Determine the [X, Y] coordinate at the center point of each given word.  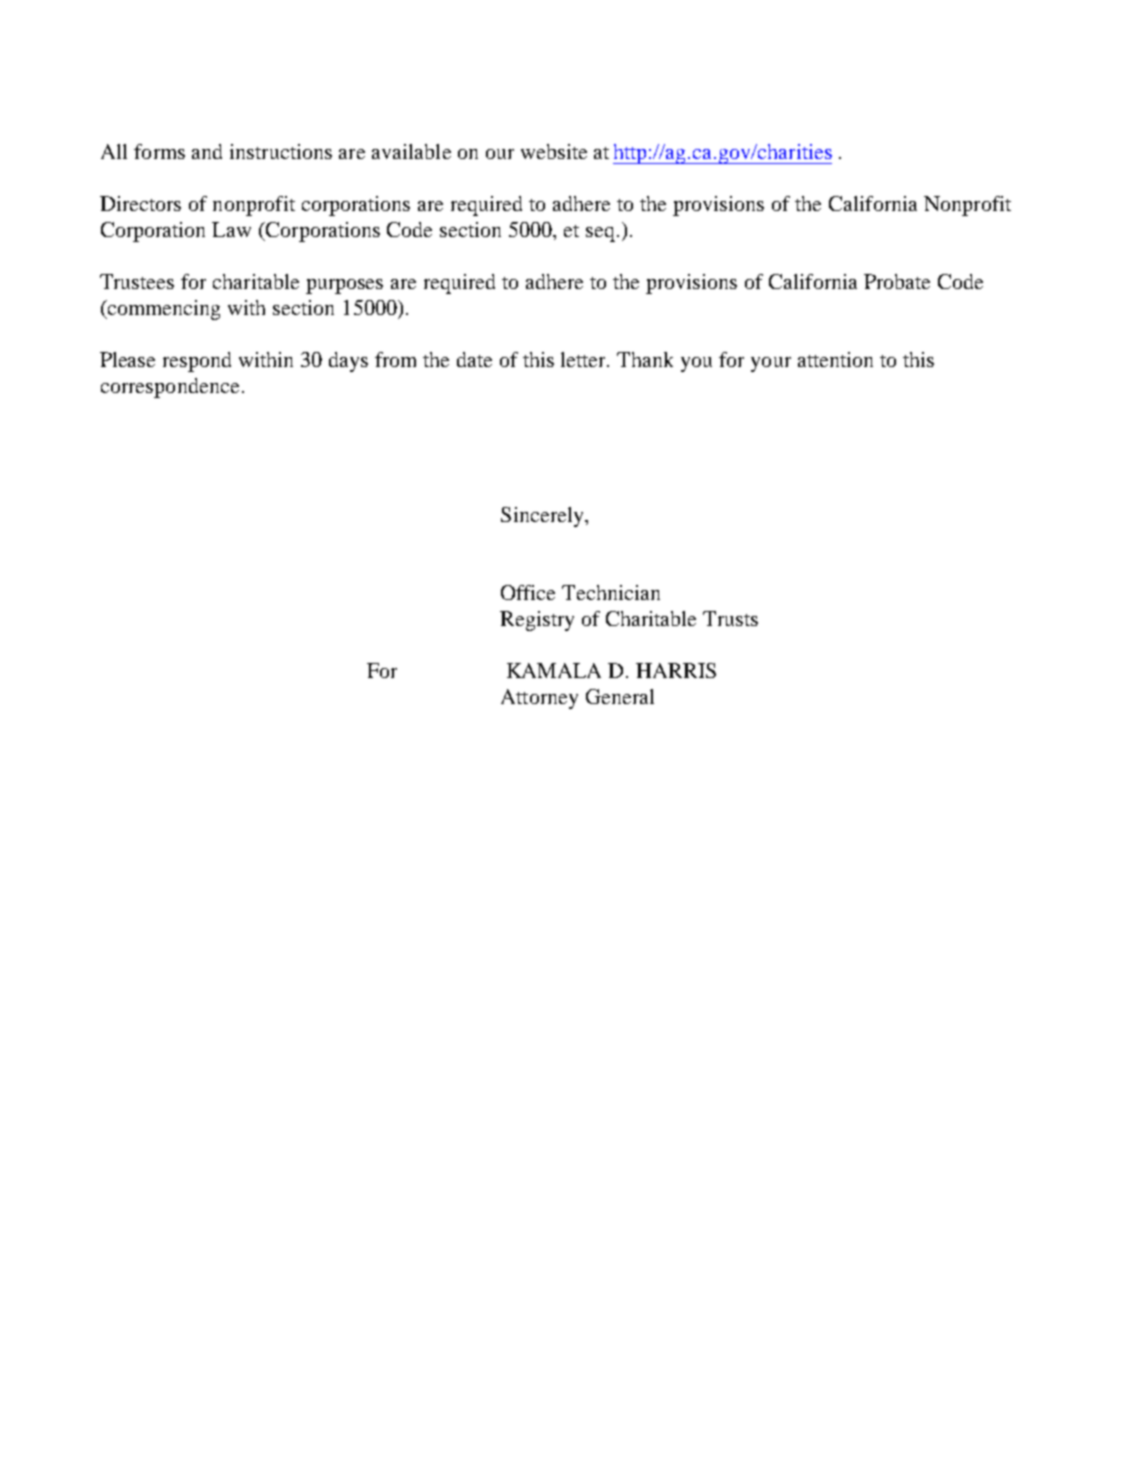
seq [600, 234]
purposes [344, 286]
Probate [897, 281]
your [771, 364]
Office [528, 592]
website [554, 151]
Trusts [730, 618]
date [474, 359]
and [207, 151]
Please [127, 359]
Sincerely [543, 517]
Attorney [539, 699]
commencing [163, 310]
